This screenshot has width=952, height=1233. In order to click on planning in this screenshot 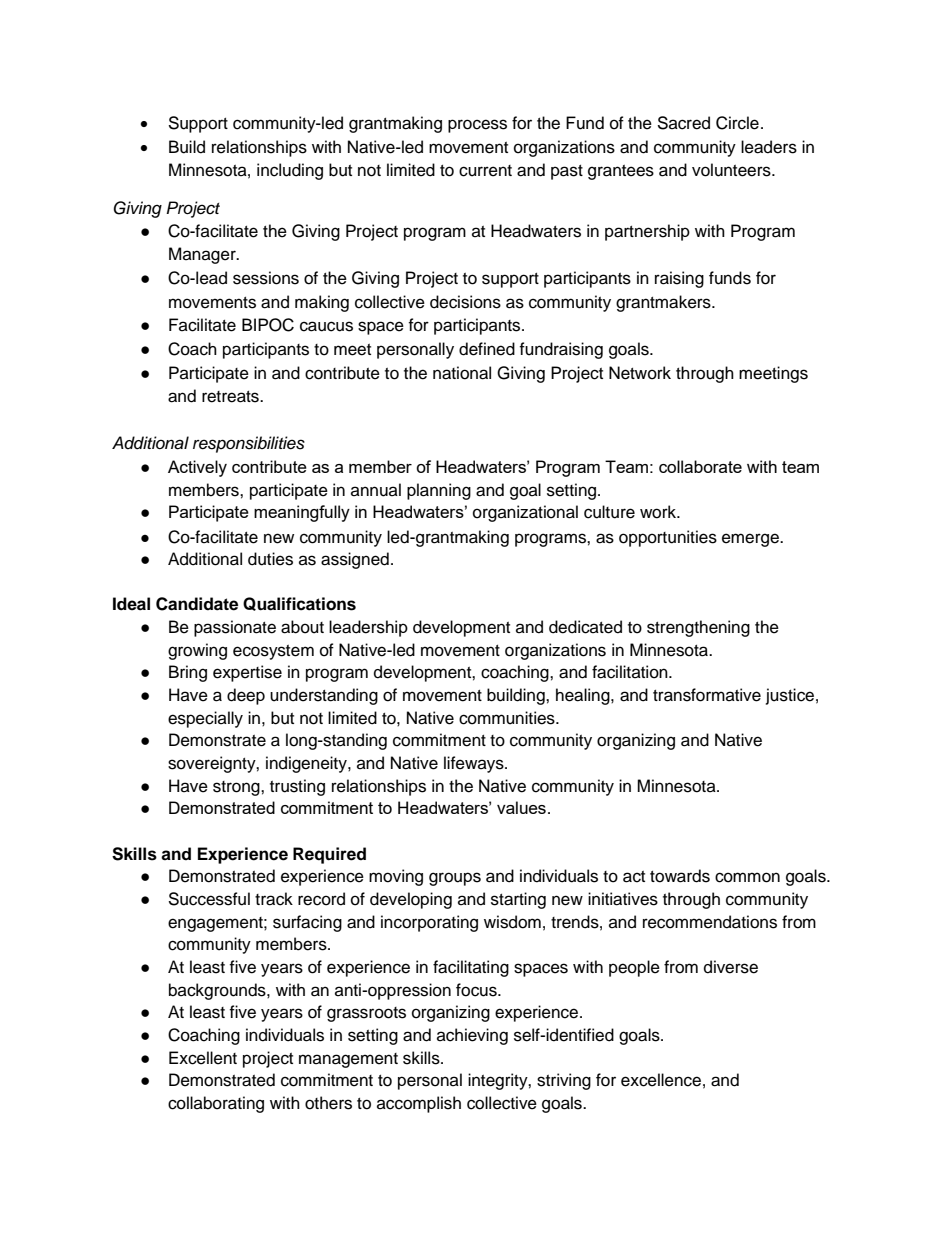, I will do `click(439, 491)`.
